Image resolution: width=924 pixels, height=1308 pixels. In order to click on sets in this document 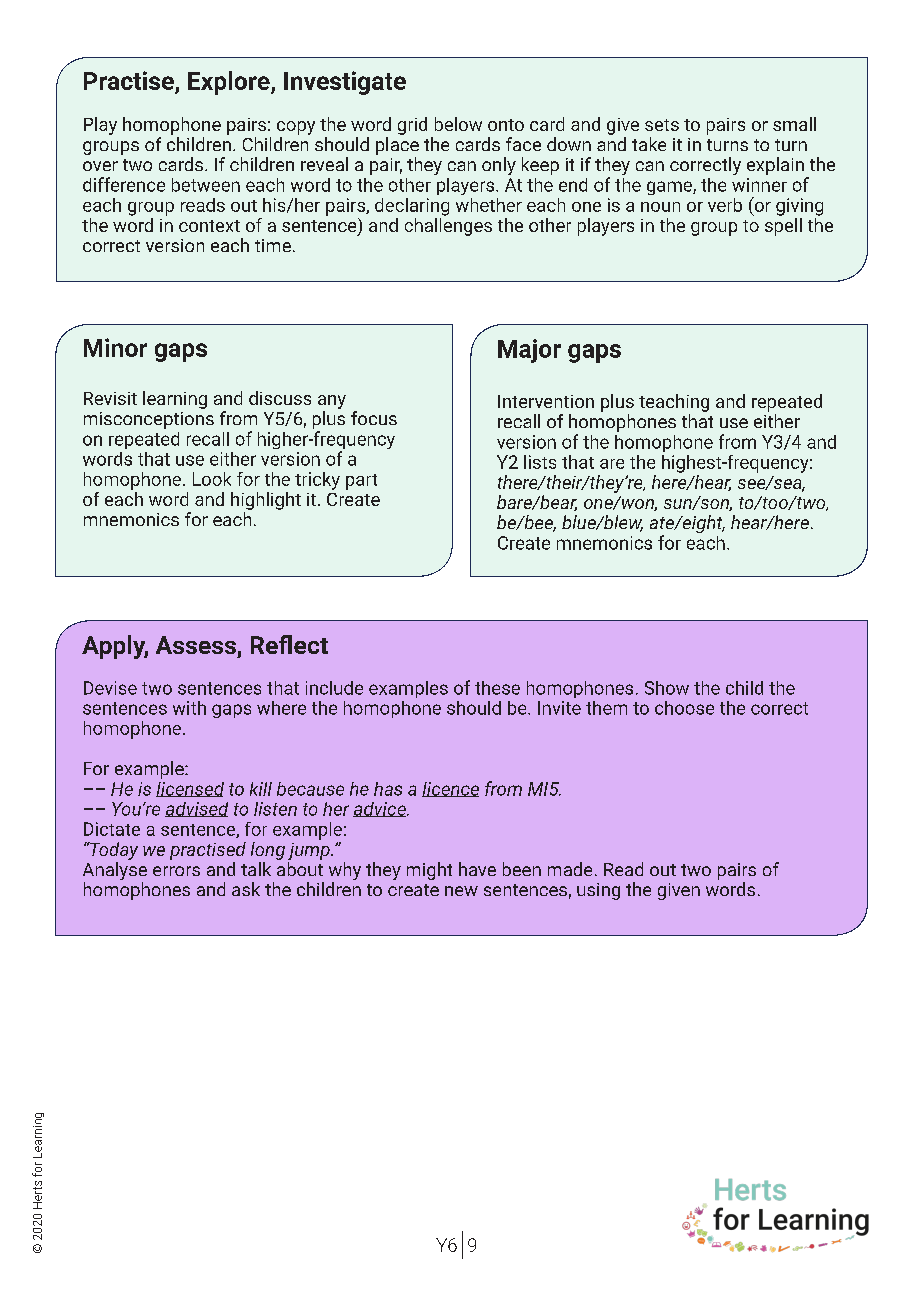, I will do `click(662, 125)`.
